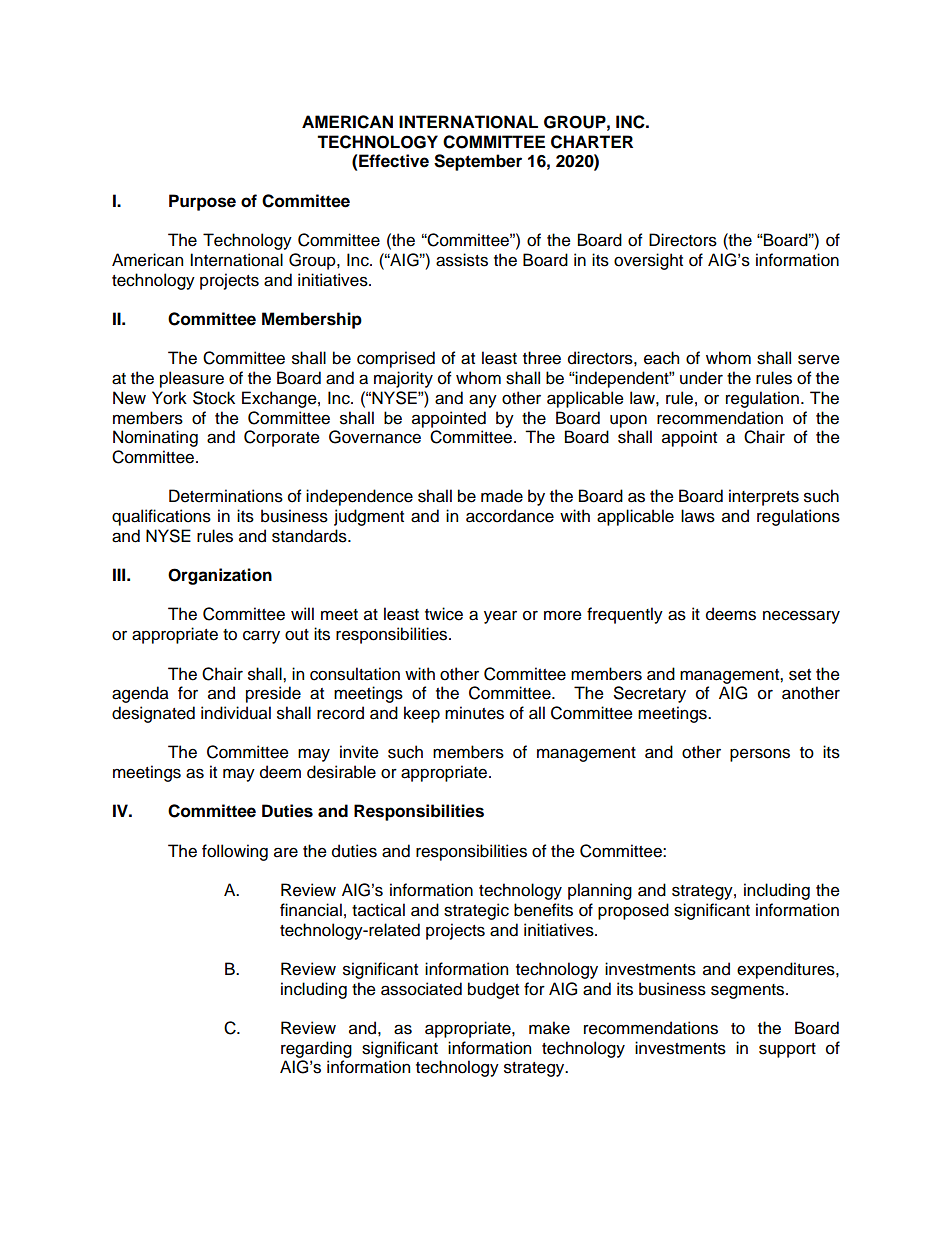  I want to click on Organization, so click(220, 576).
